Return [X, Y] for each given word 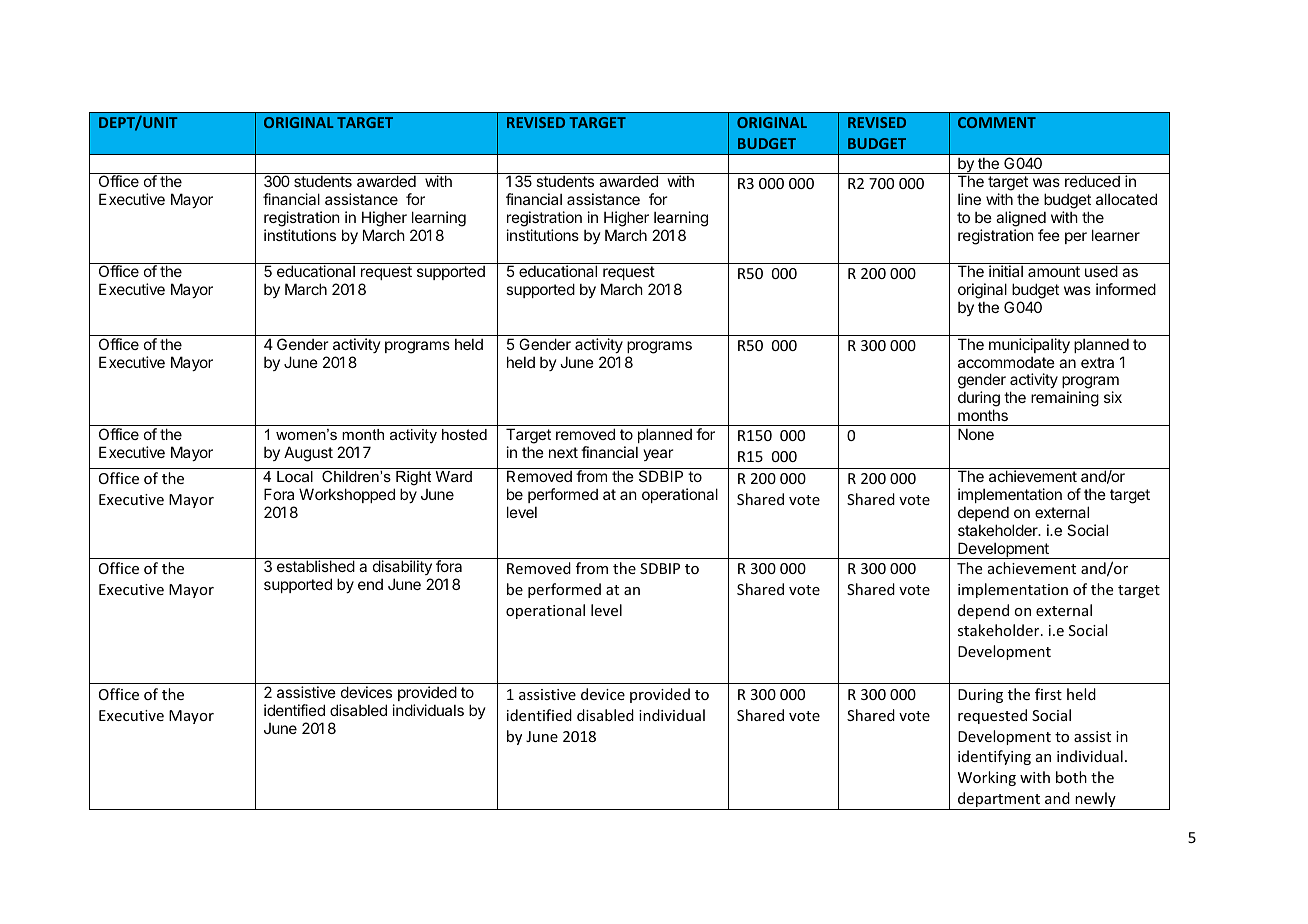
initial [1006, 271]
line [969, 199]
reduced [1092, 181]
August [308, 454]
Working [987, 778]
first [1048, 694]
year [658, 455]
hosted [464, 434]
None [976, 434]
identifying [994, 757]
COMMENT [997, 122]
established [316, 566]
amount [1054, 271]
